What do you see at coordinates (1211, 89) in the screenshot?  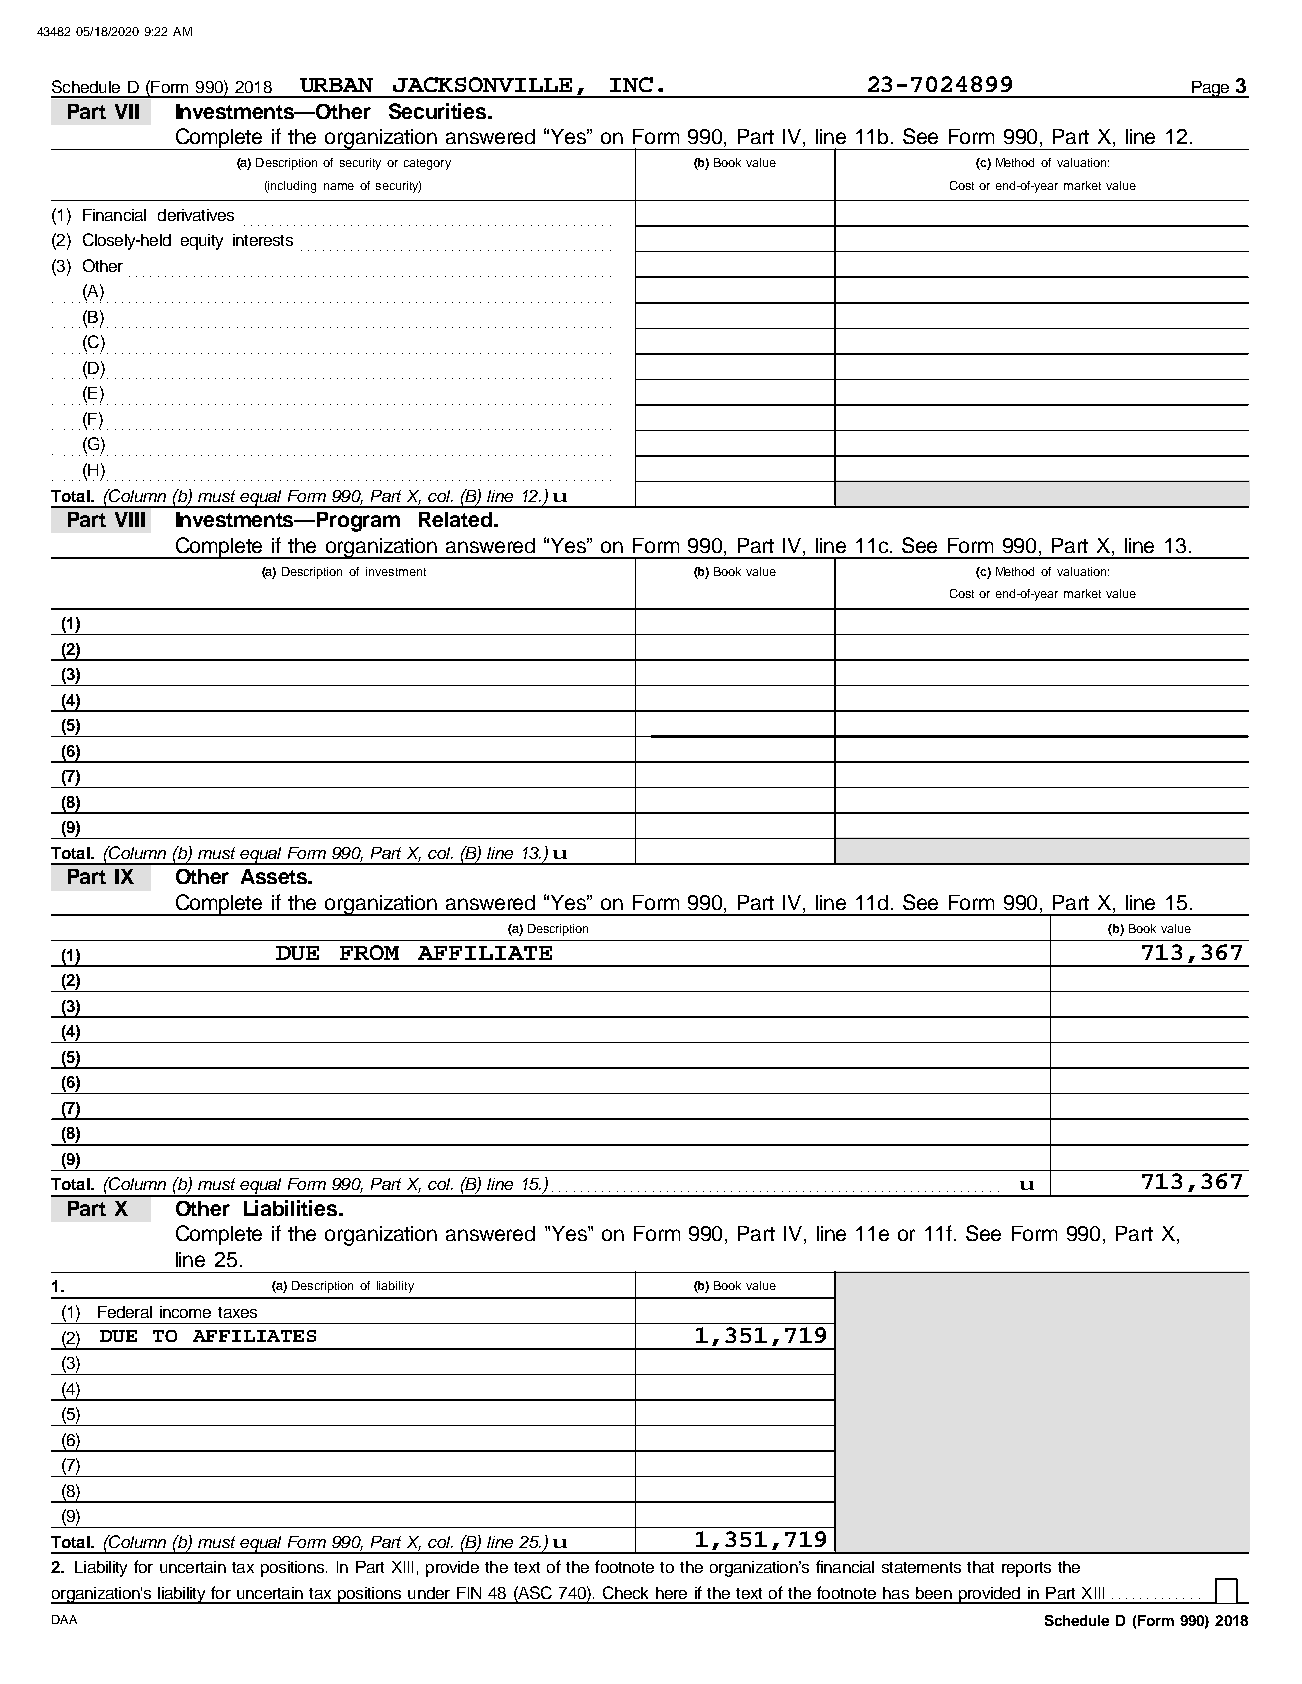 I see `Page` at bounding box center [1211, 89].
